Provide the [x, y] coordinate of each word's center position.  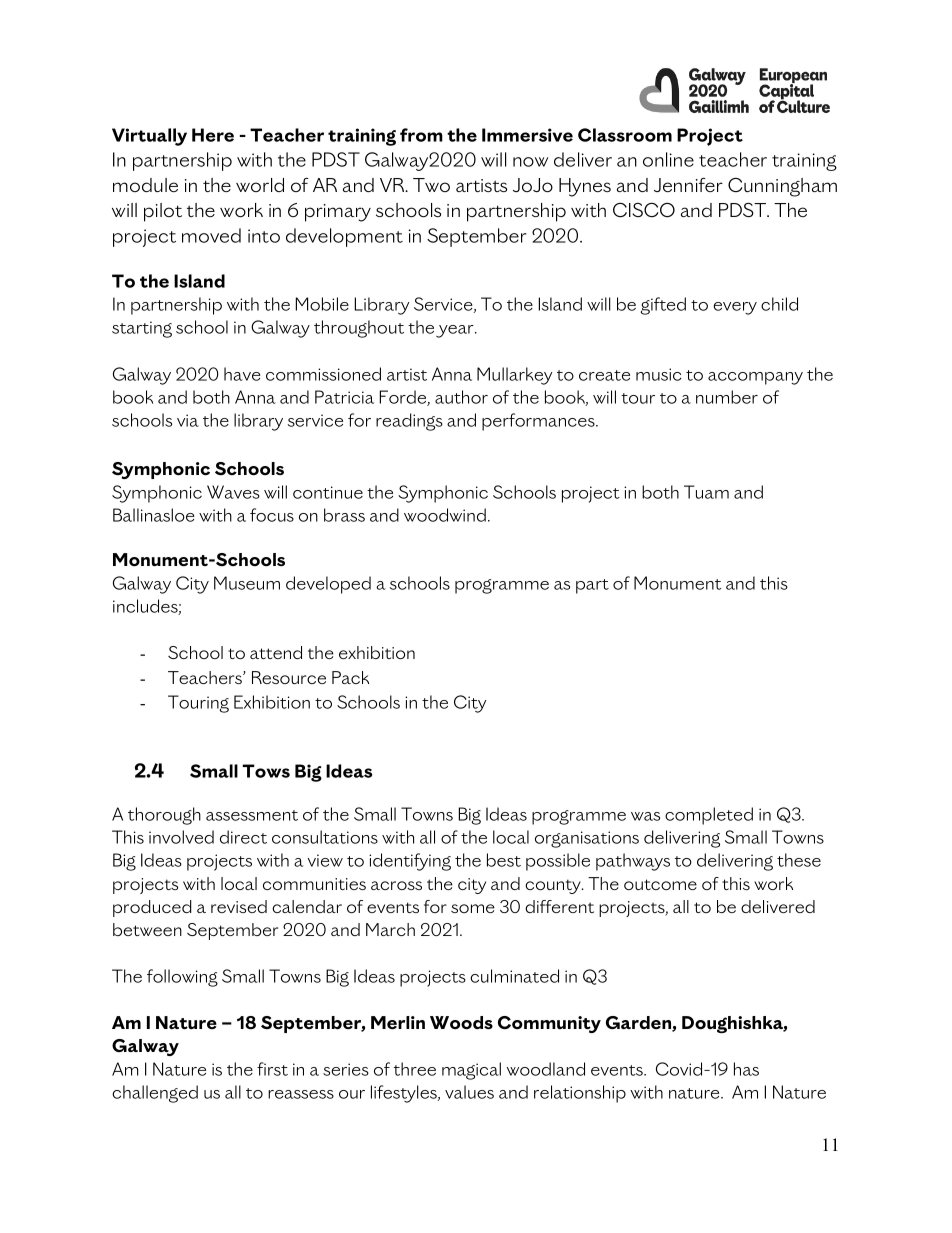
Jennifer [688, 185]
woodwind [445, 515]
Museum [247, 583]
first [272, 1069]
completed [709, 816]
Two [431, 185]
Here [213, 135]
